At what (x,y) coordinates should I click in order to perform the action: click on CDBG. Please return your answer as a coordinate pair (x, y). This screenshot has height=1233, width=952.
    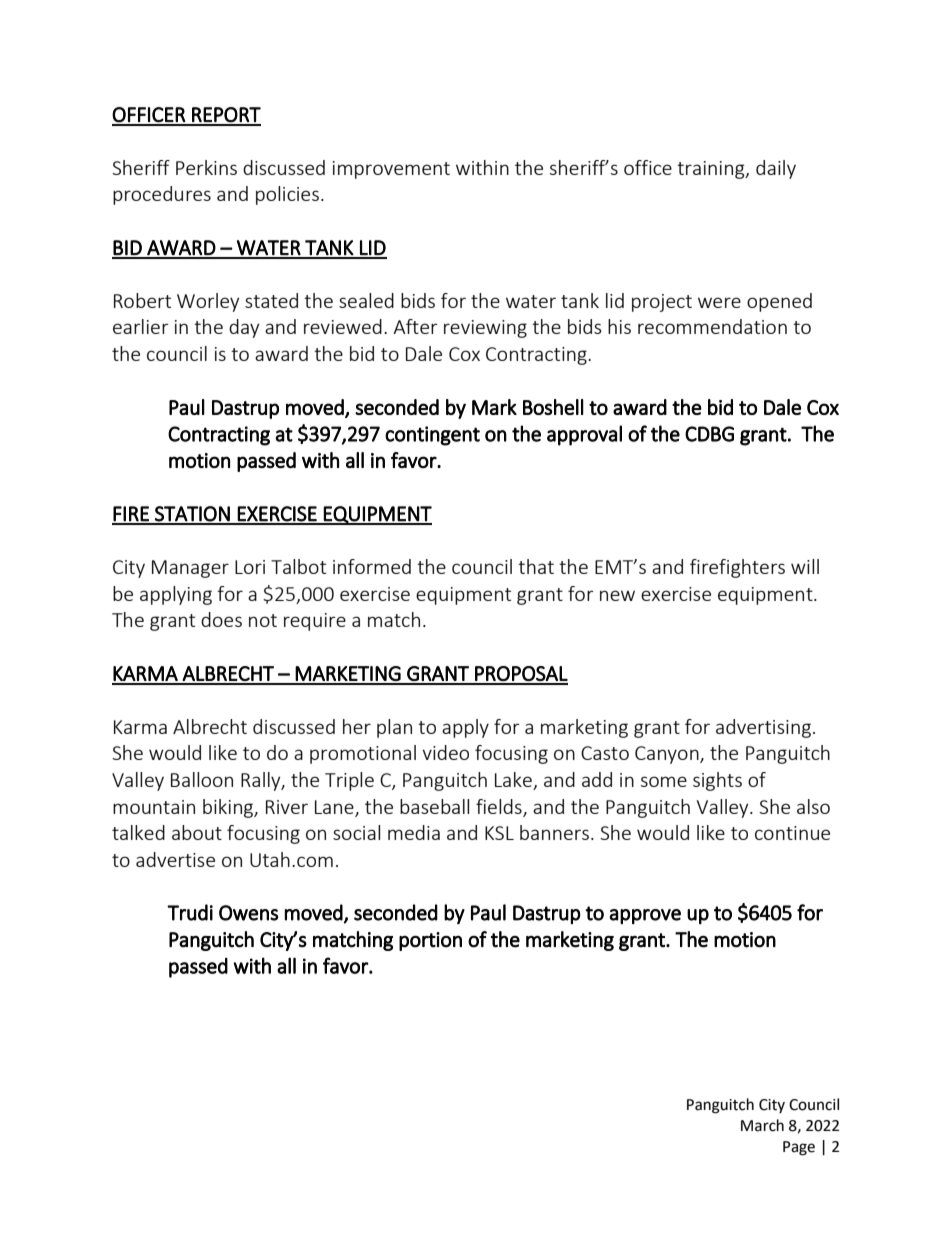
    Looking at the image, I should click on (709, 434).
